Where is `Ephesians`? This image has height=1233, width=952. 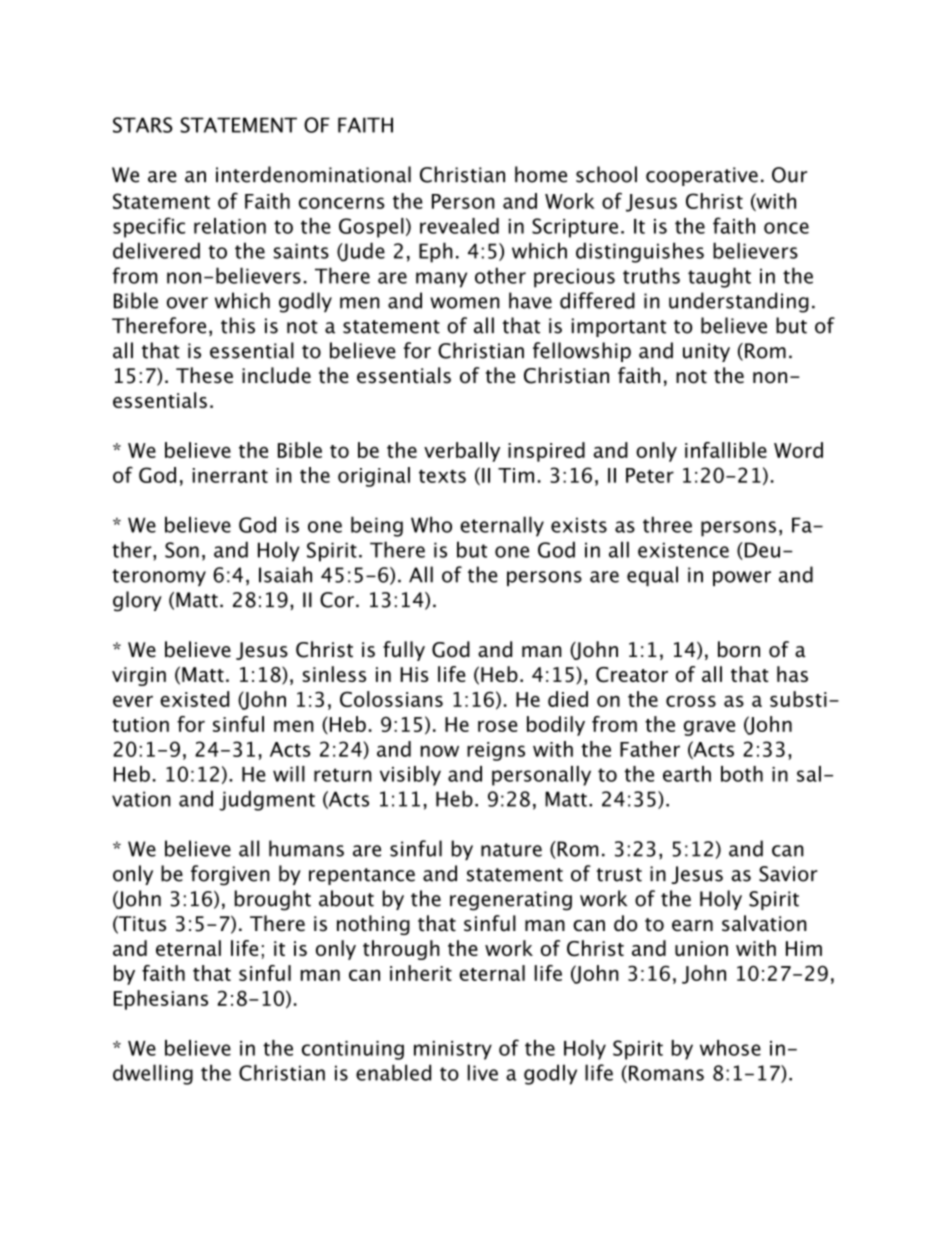 Ephesians is located at coordinates (161, 1000).
